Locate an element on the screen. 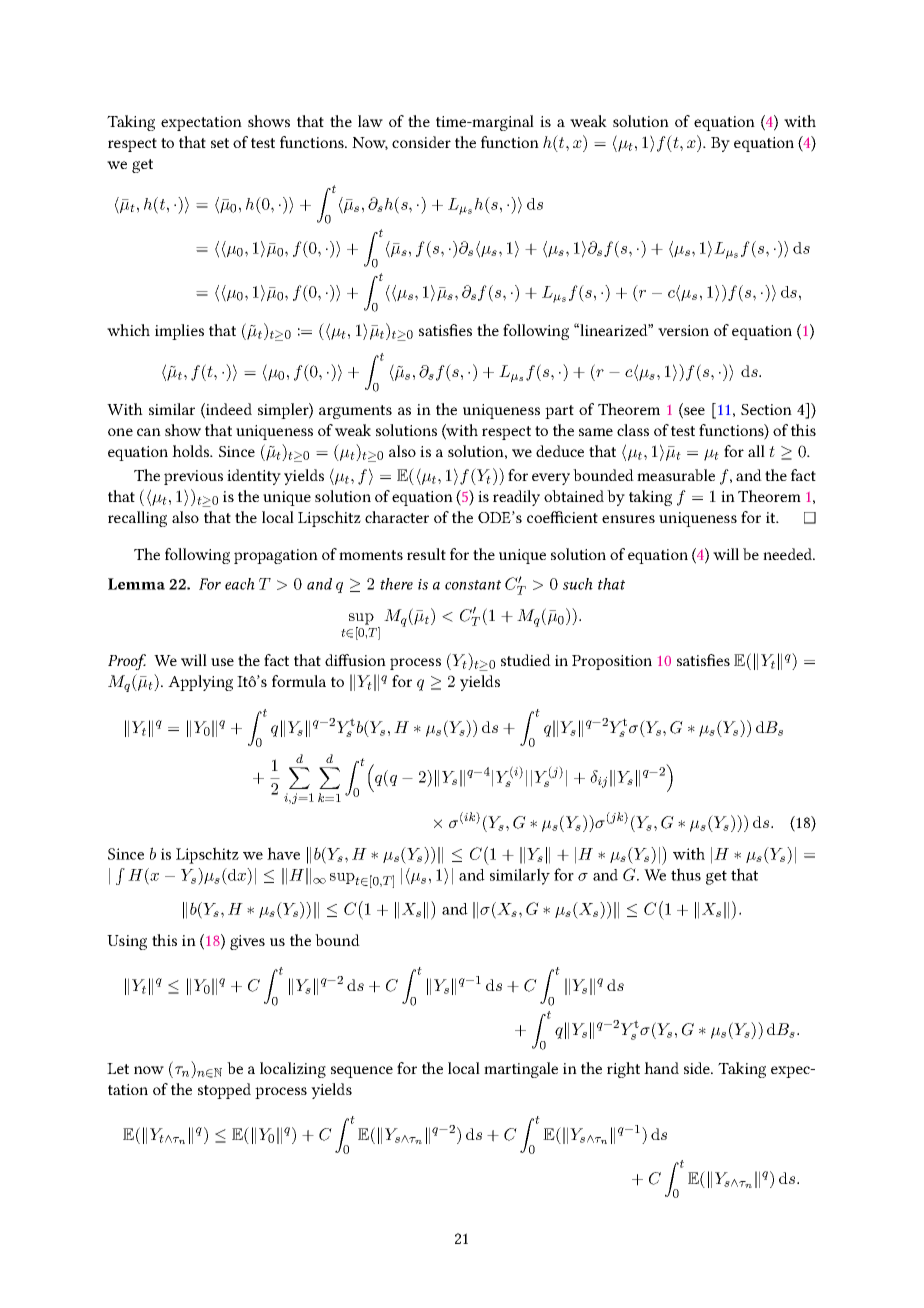 This screenshot has width=924, height=1308. each is located at coordinates (240, 584).
